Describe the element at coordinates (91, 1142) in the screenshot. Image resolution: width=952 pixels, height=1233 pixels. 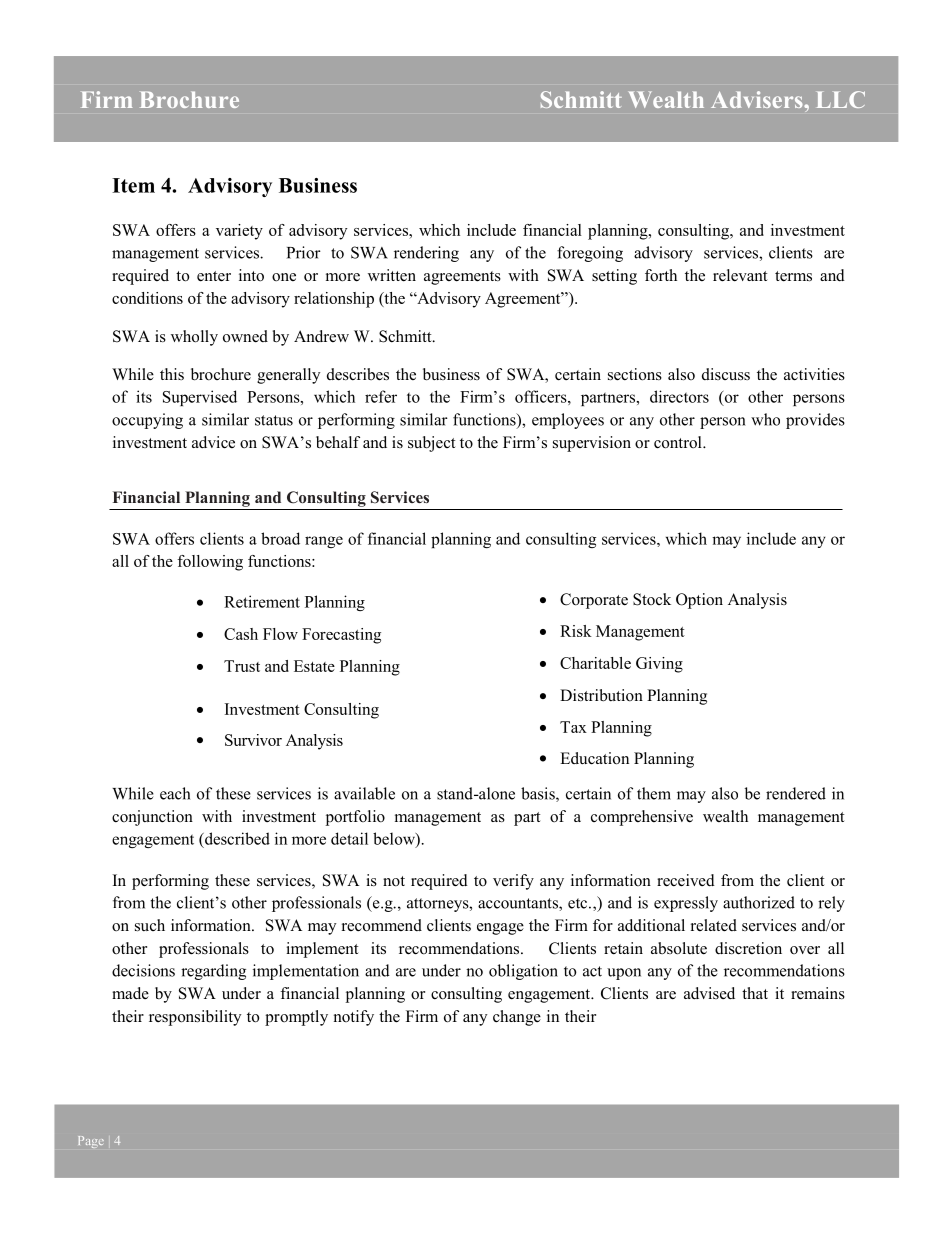
I see `Page` at that location.
